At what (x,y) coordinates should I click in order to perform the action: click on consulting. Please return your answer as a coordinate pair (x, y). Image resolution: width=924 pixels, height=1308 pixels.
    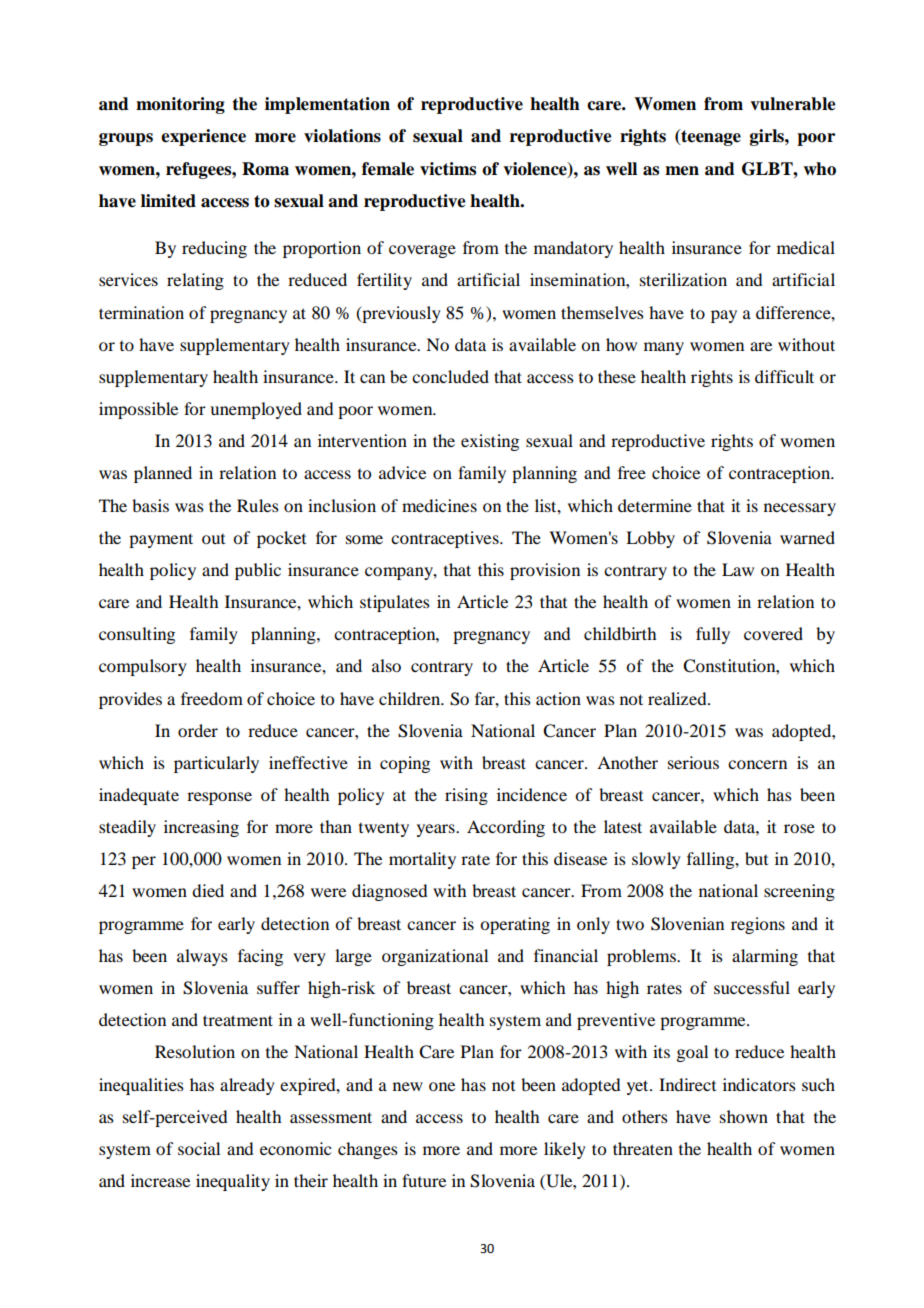
    Looking at the image, I should click on (137, 635).
